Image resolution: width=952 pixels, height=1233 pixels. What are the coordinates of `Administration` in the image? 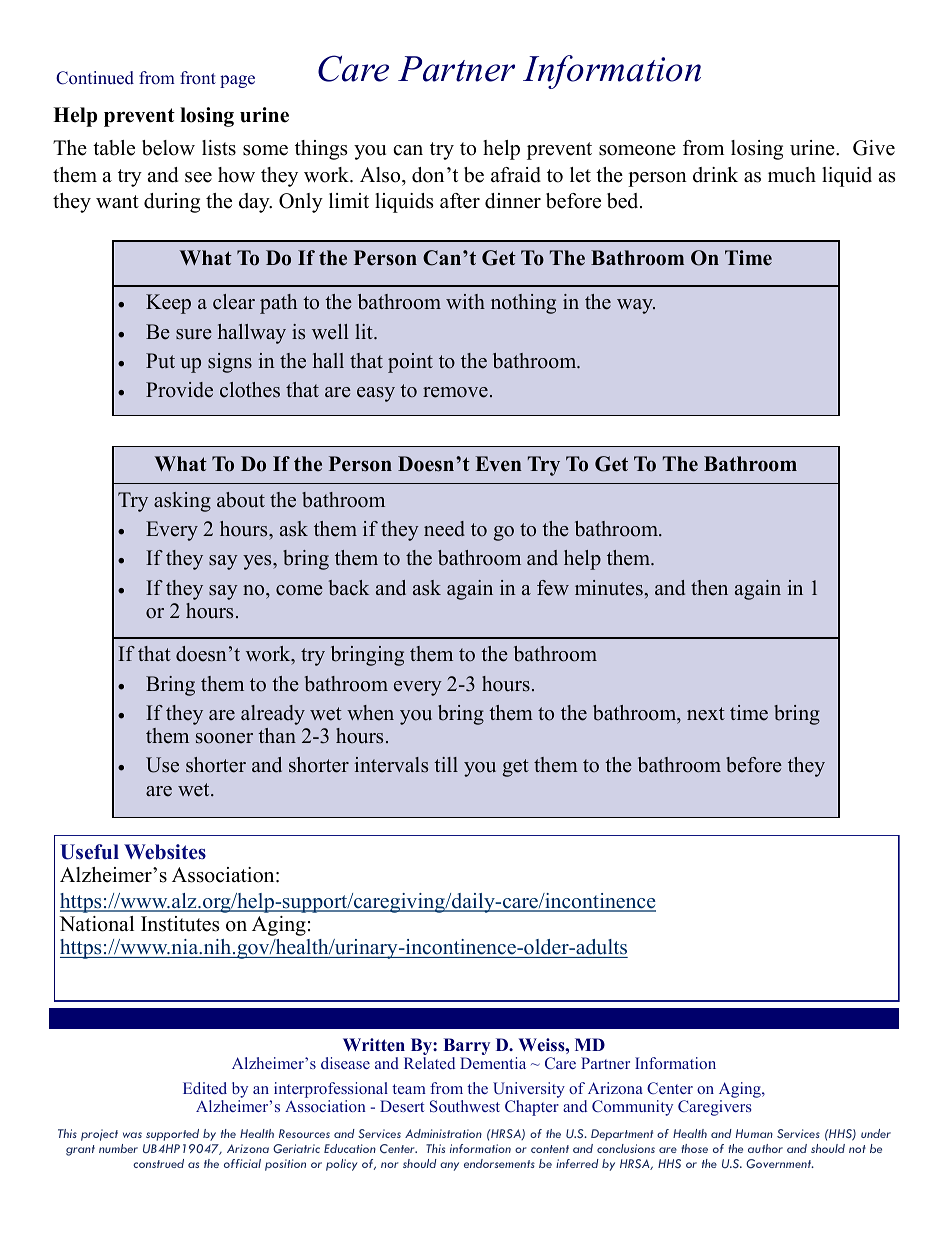 It's located at (443, 1133).
